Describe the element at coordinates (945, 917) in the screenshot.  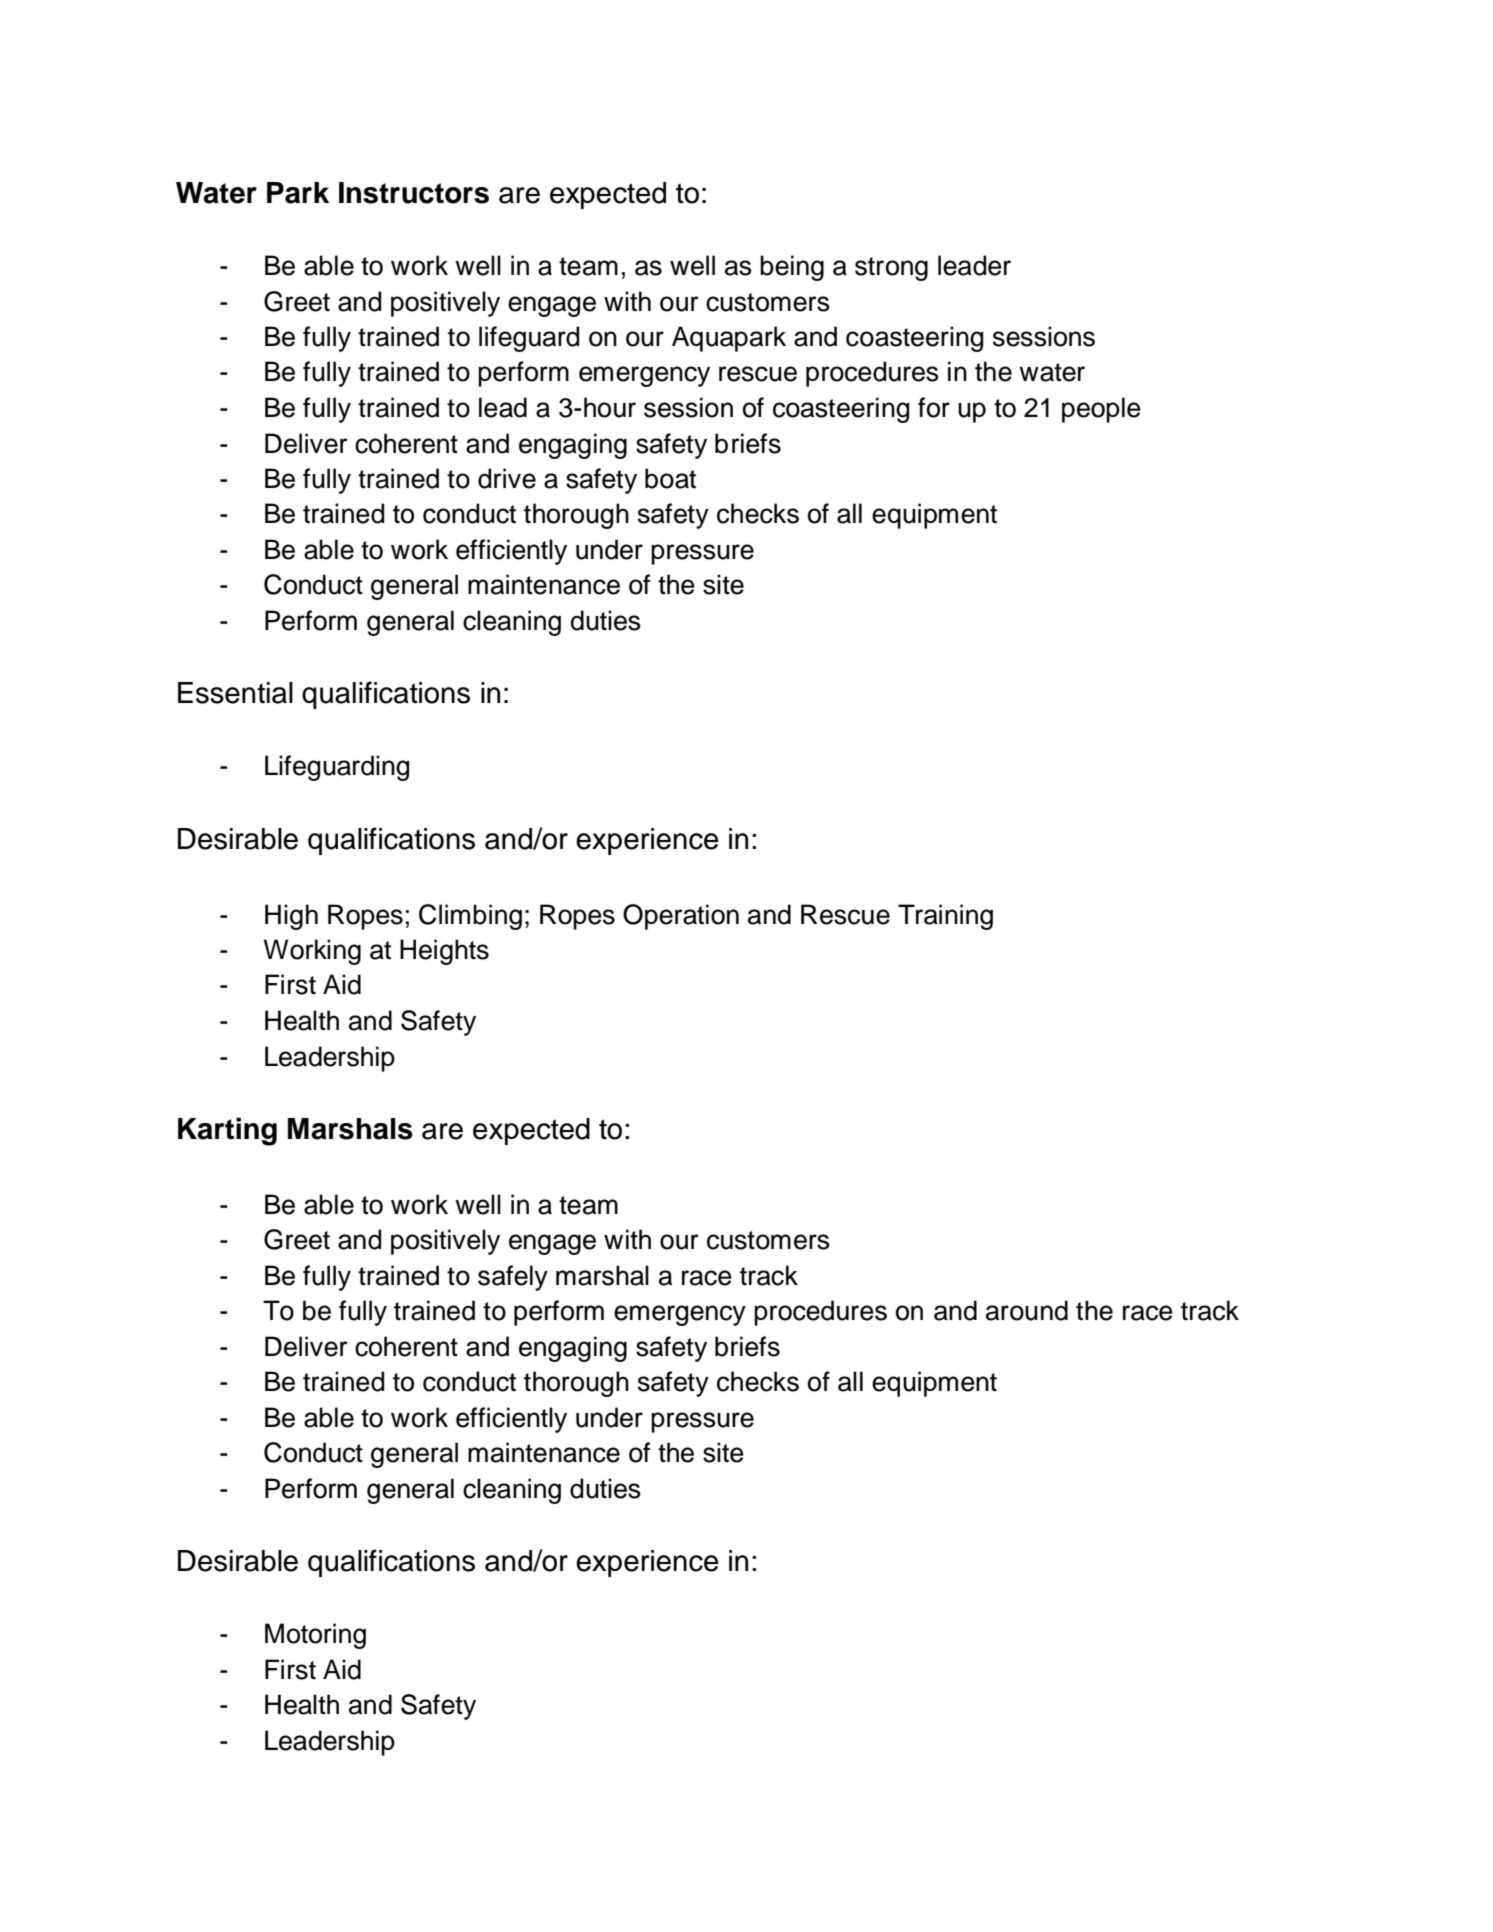
I see `Training` at that location.
